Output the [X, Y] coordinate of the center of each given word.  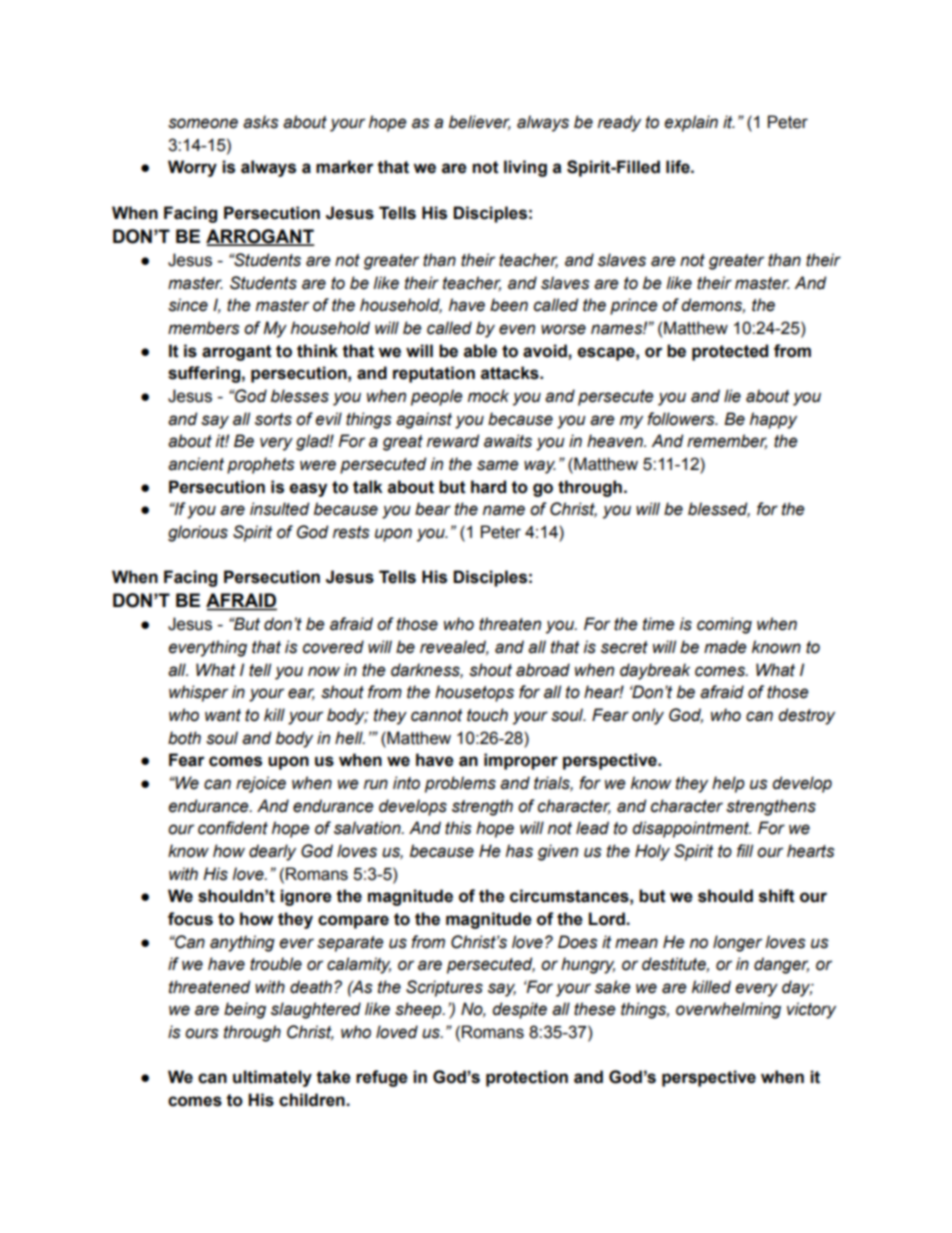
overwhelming [728, 1010]
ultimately [272, 1078]
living [525, 168]
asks [261, 122]
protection [527, 1078]
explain [691, 123]
